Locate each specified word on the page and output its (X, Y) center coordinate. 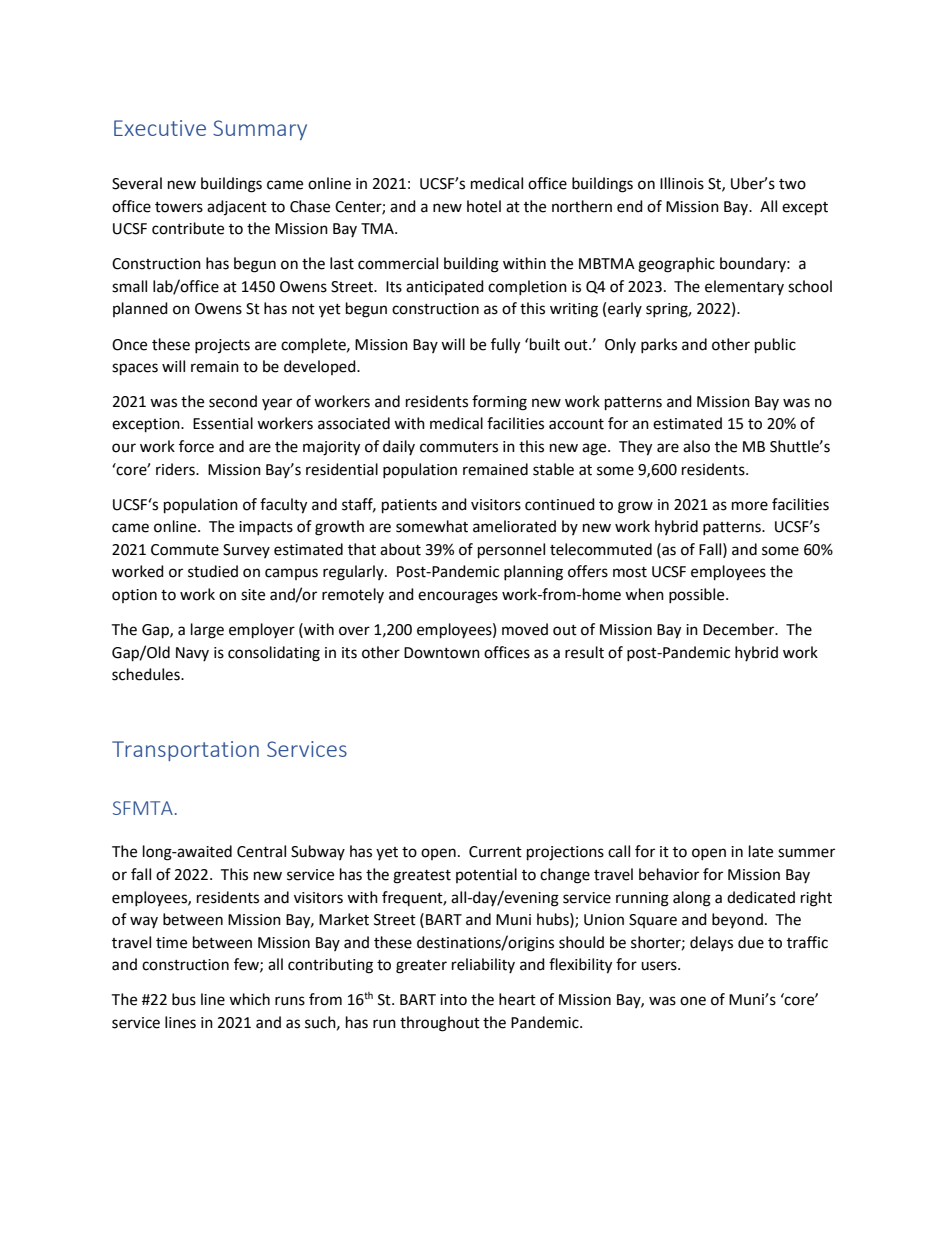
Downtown (442, 653)
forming (499, 403)
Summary (260, 130)
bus (184, 999)
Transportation (185, 751)
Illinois (682, 183)
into (453, 1000)
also (696, 446)
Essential (223, 423)
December (740, 629)
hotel (484, 206)
